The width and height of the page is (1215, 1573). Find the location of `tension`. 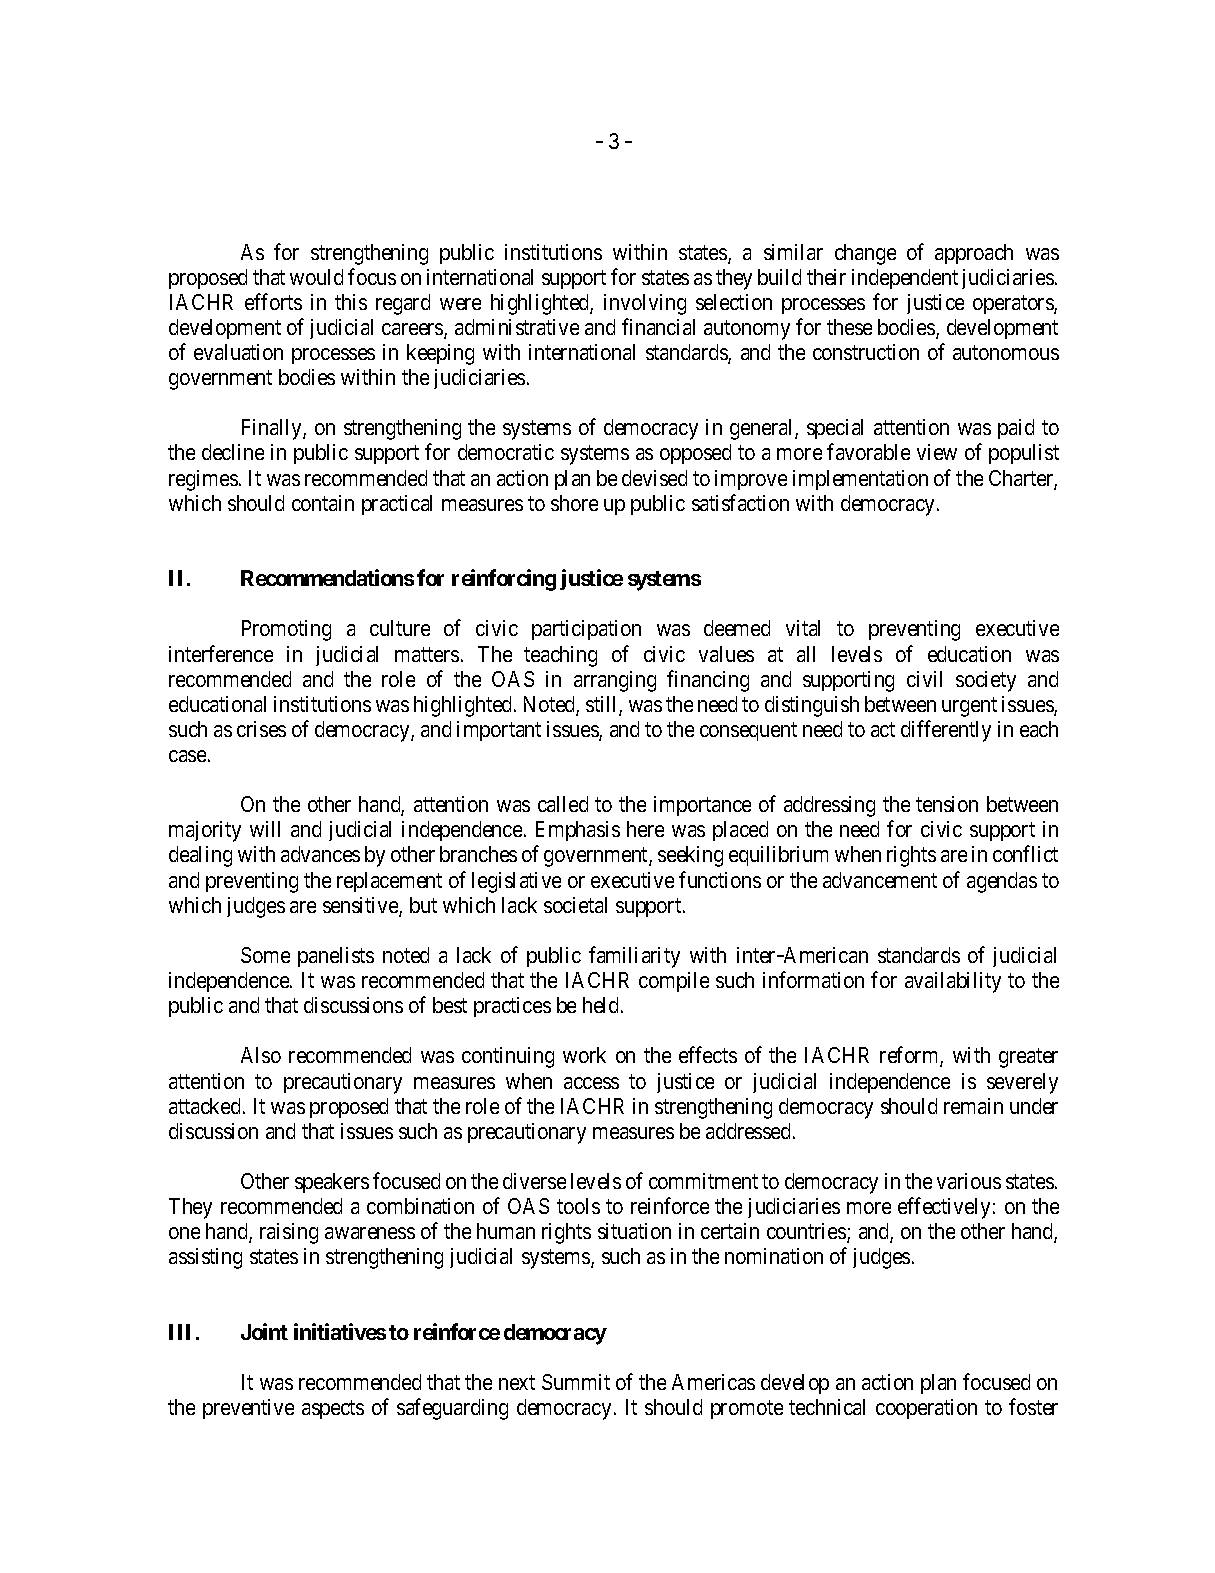

tension is located at coordinates (947, 804).
